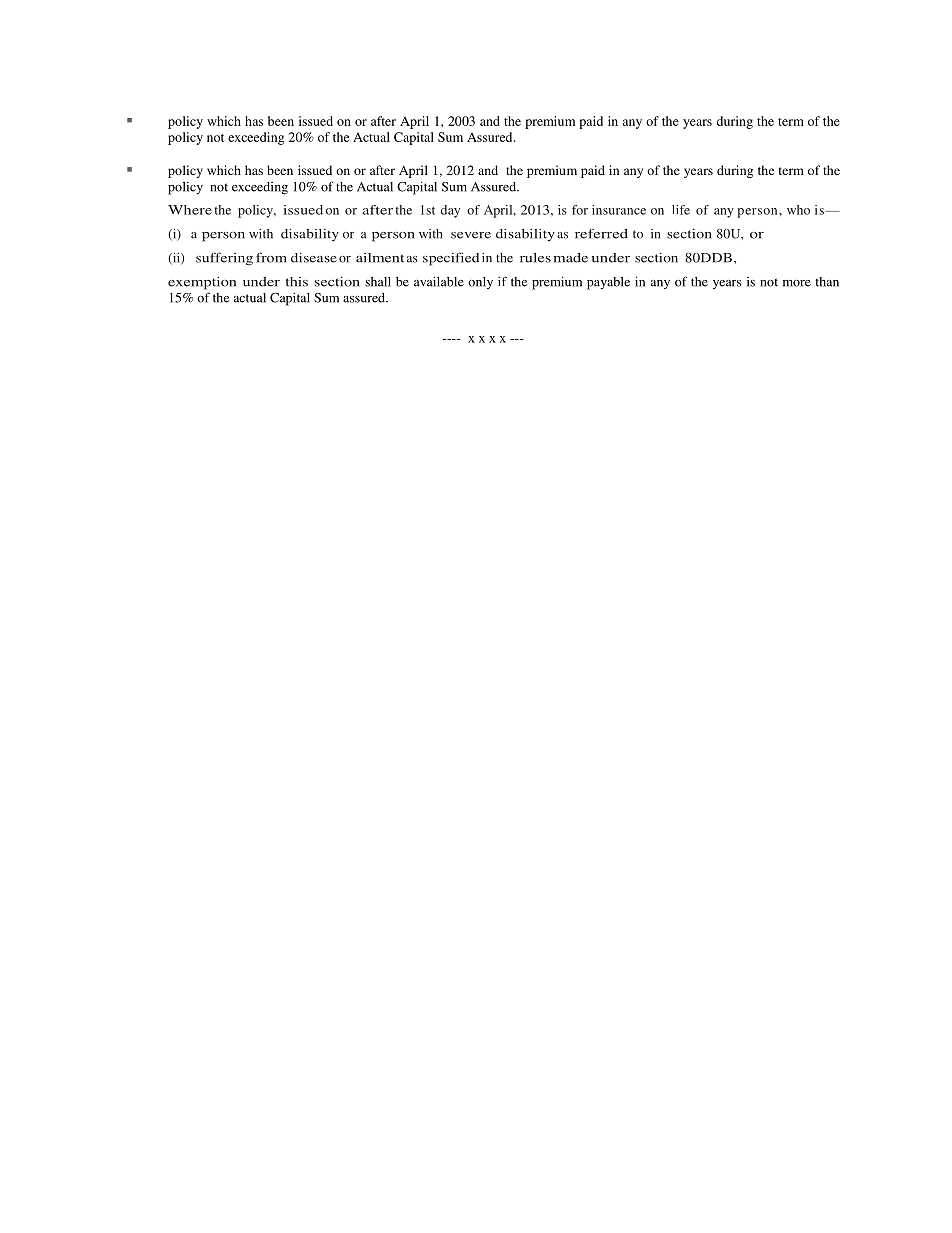 The width and height of the document is (952, 1233). What do you see at coordinates (571, 258) in the document?
I see `made` at bounding box center [571, 258].
